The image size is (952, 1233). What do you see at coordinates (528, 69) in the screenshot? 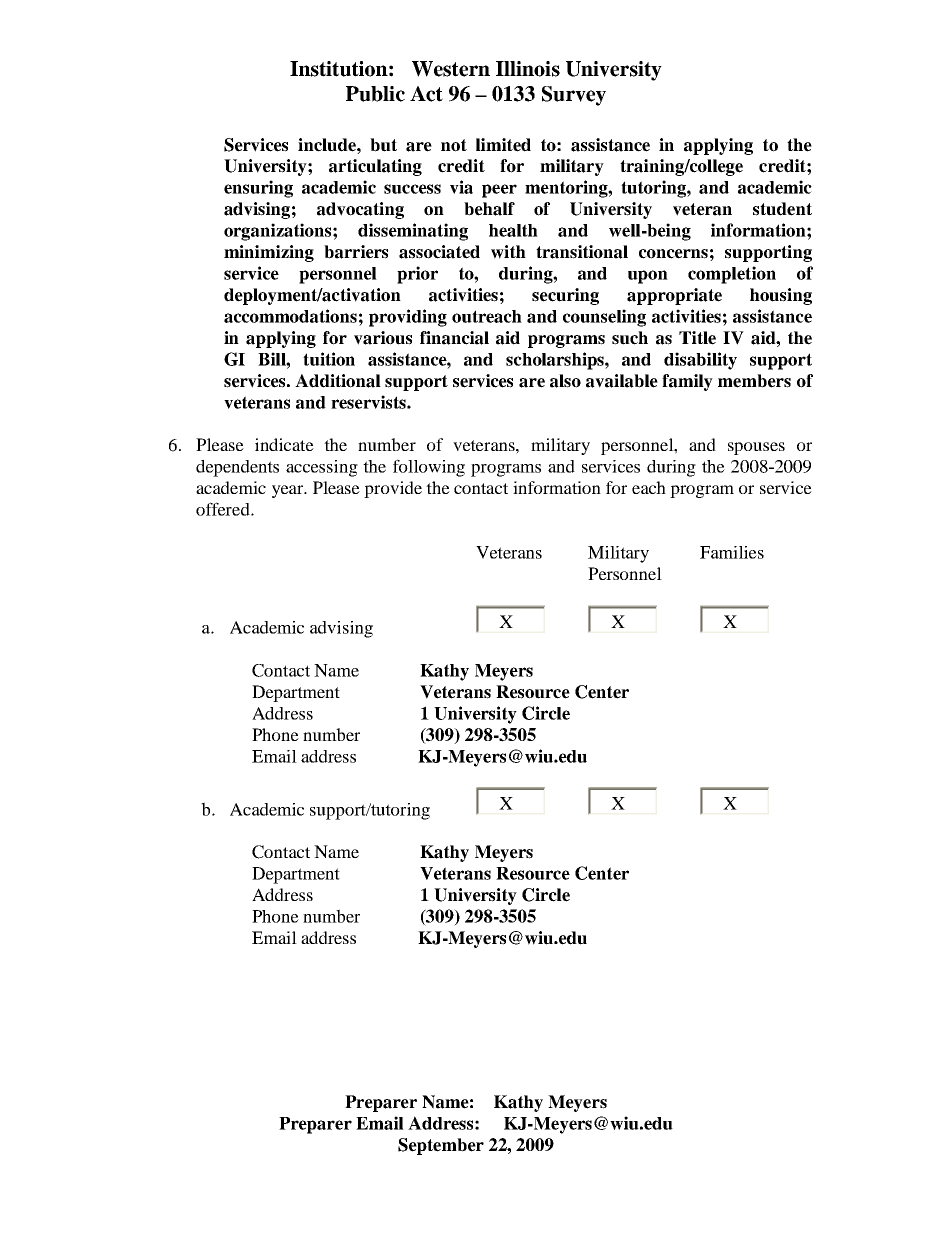
I see `Illinois` at bounding box center [528, 69].
